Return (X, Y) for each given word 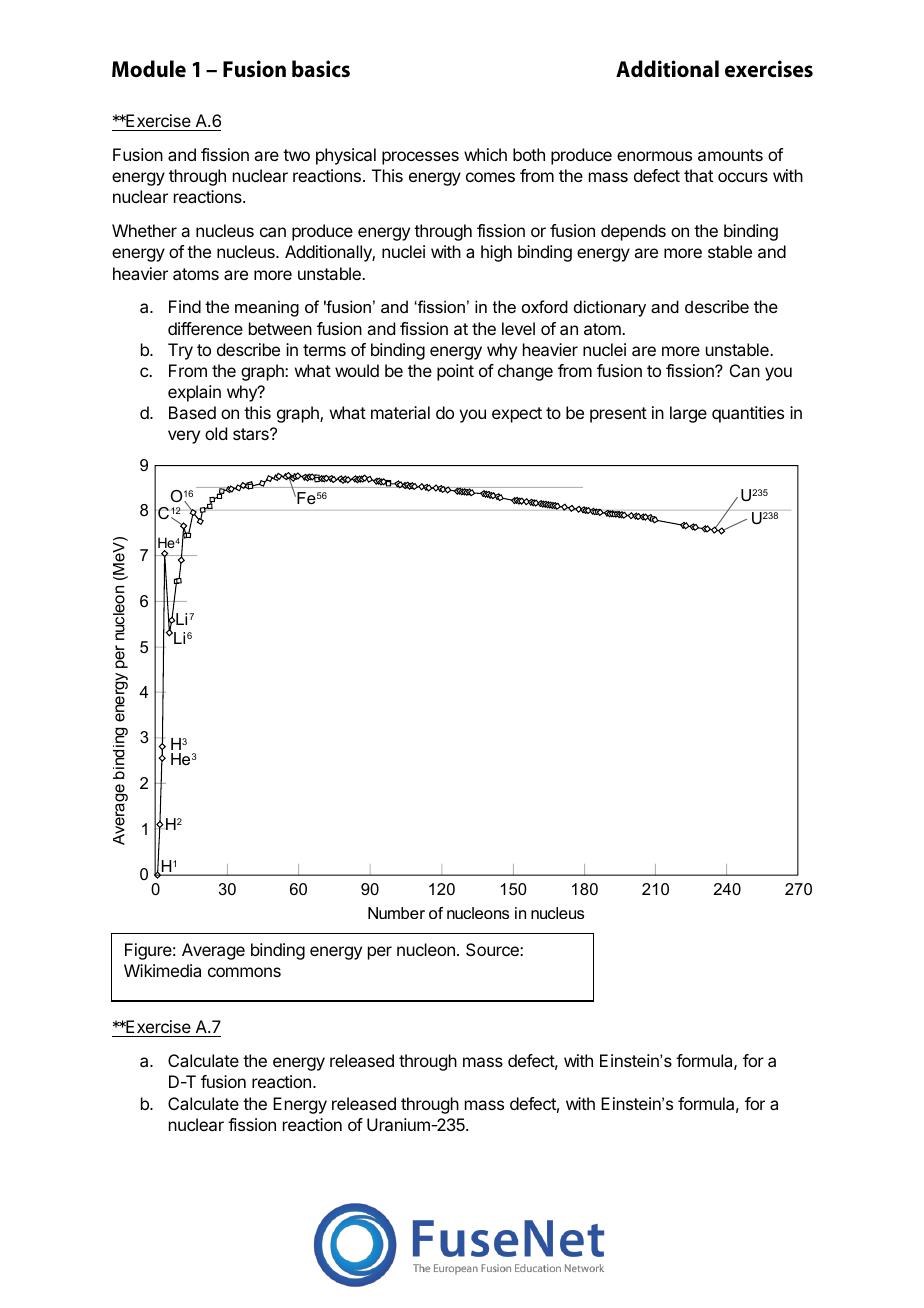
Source (493, 949)
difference (205, 328)
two (296, 155)
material (400, 412)
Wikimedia (162, 970)
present (618, 415)
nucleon (426, 949)
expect (517, 415)
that (698, 175)
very (184, 437)
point (455, 372)
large (688, 414)
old (216, 433)
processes (420, 158)
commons (244, 972)
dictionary (610, 308)
